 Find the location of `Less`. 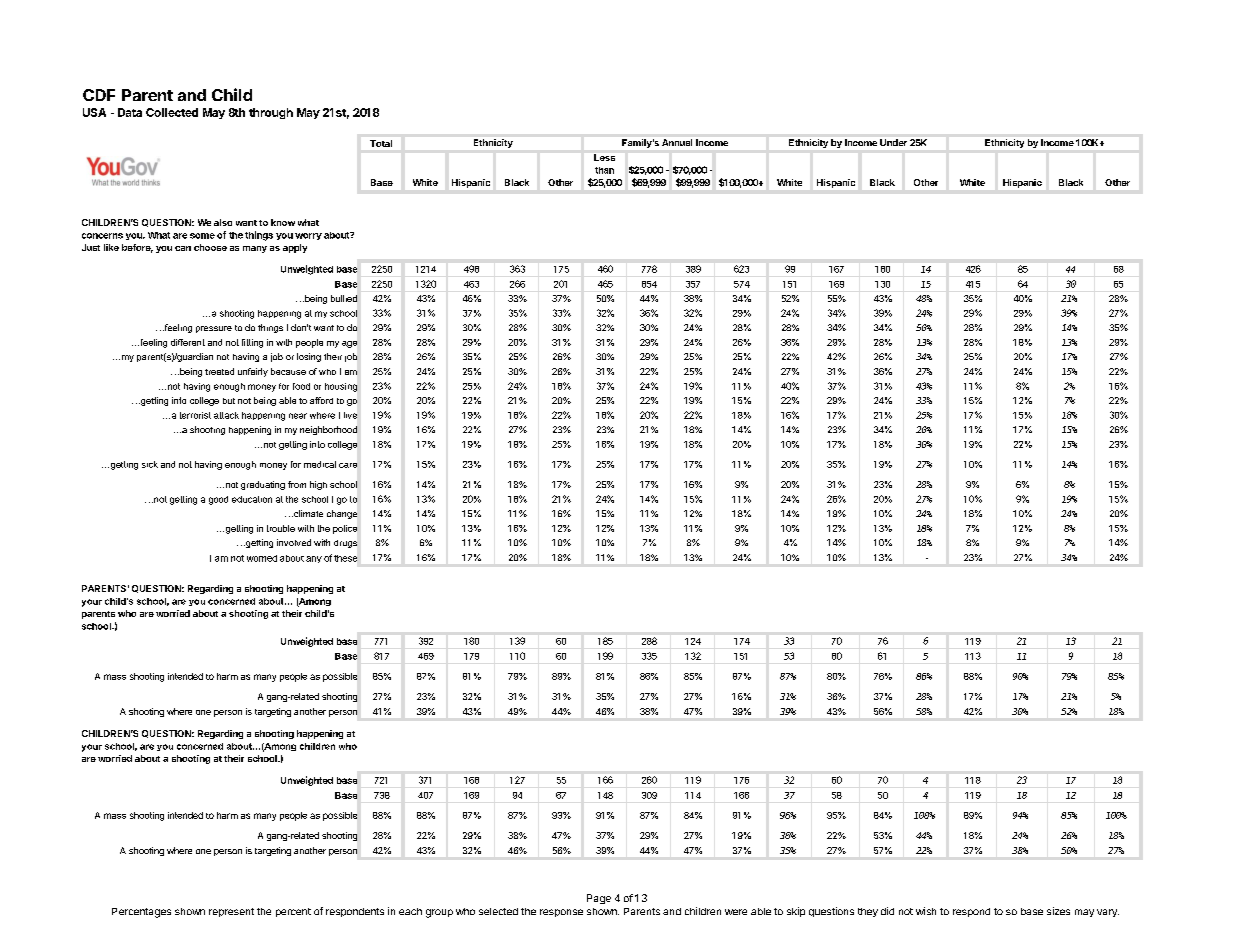

Less is located at coordinates (604, 157).
